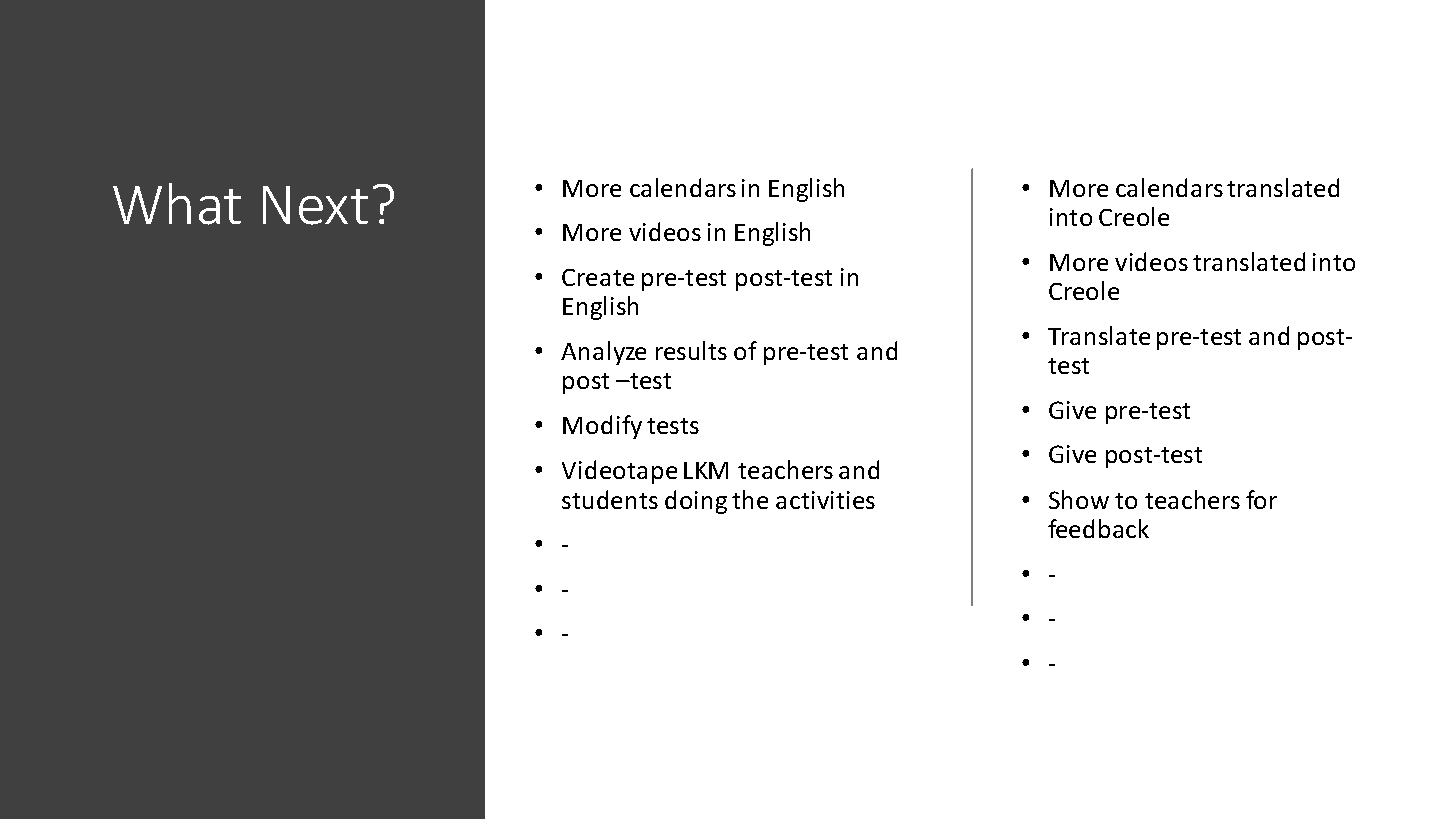 The height and width of the page is (819, 1456). What do you see at coordinates (598, 277) in the page?
I see `Create` at bounding box center [598, 277].
